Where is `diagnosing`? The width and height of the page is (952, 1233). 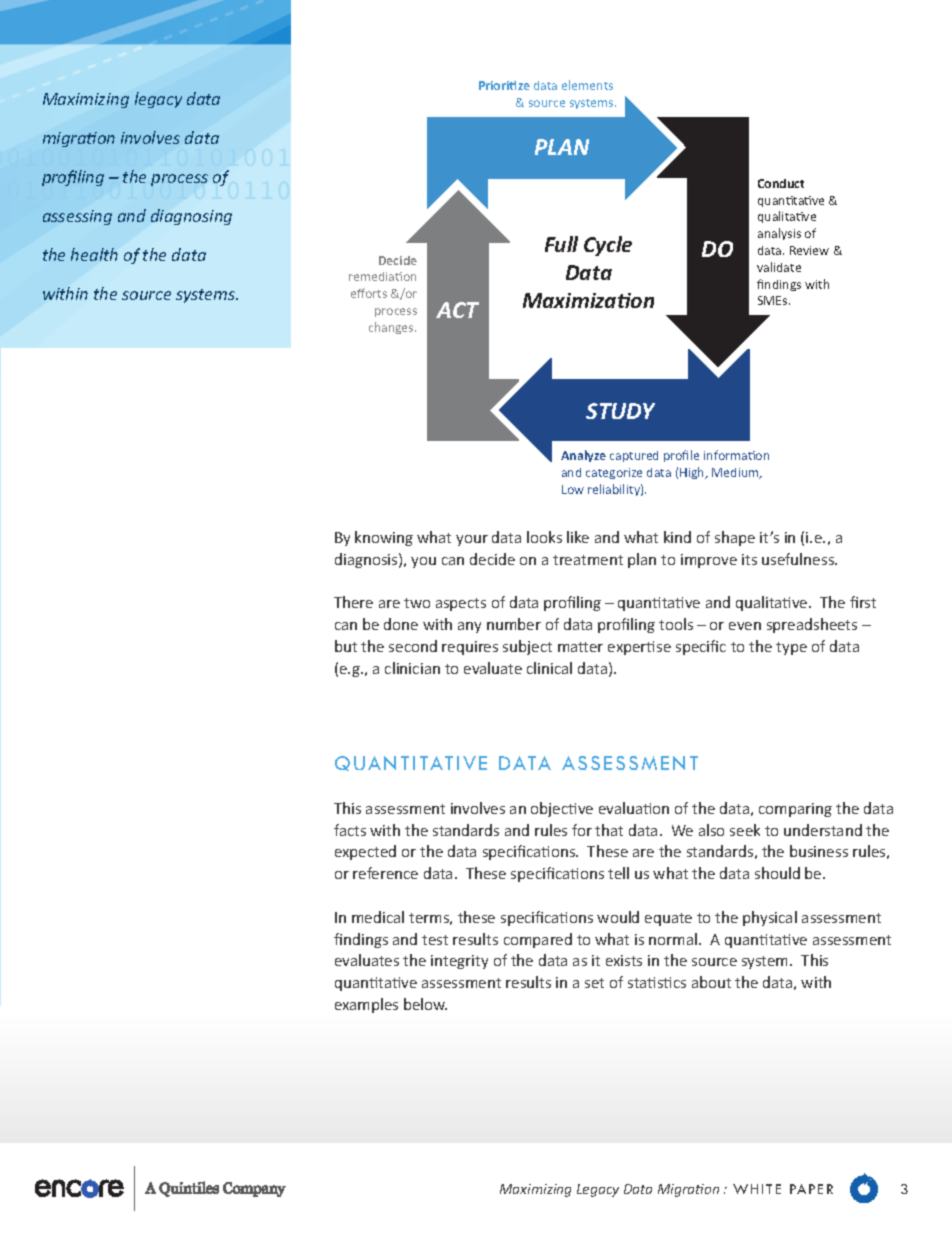
diagnosing is located at coordinates (191, 217).
